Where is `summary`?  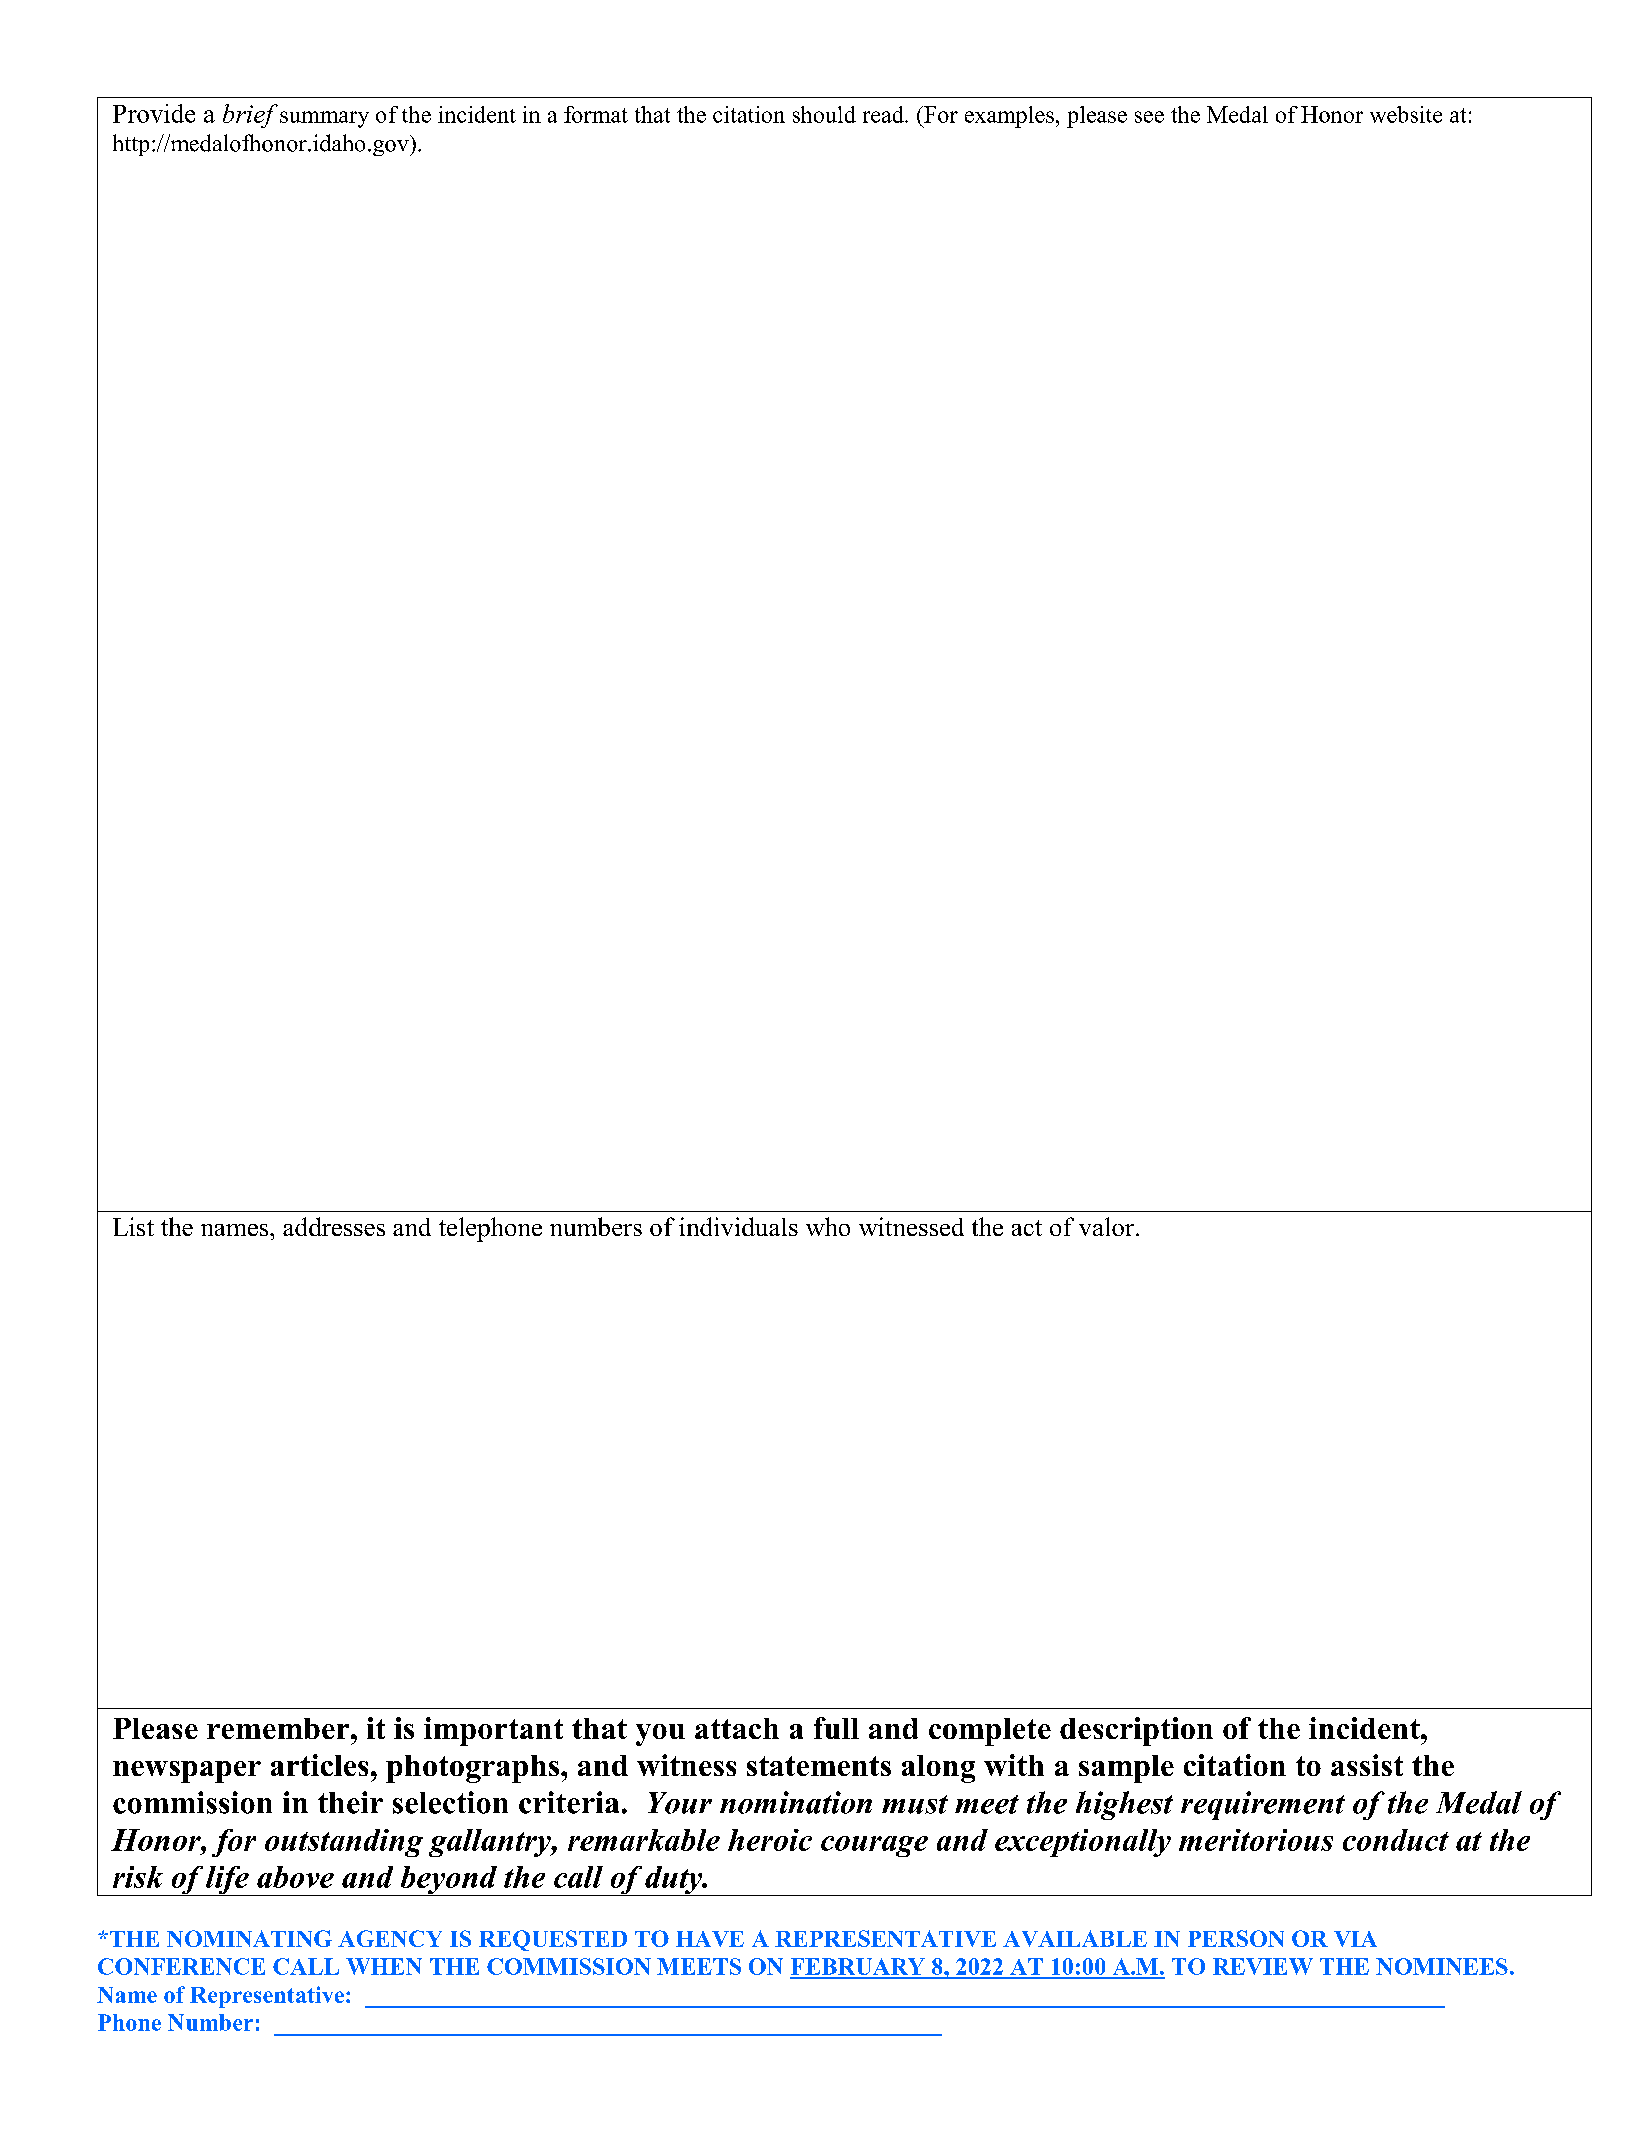 summary is located at coordinates (324, 119).
